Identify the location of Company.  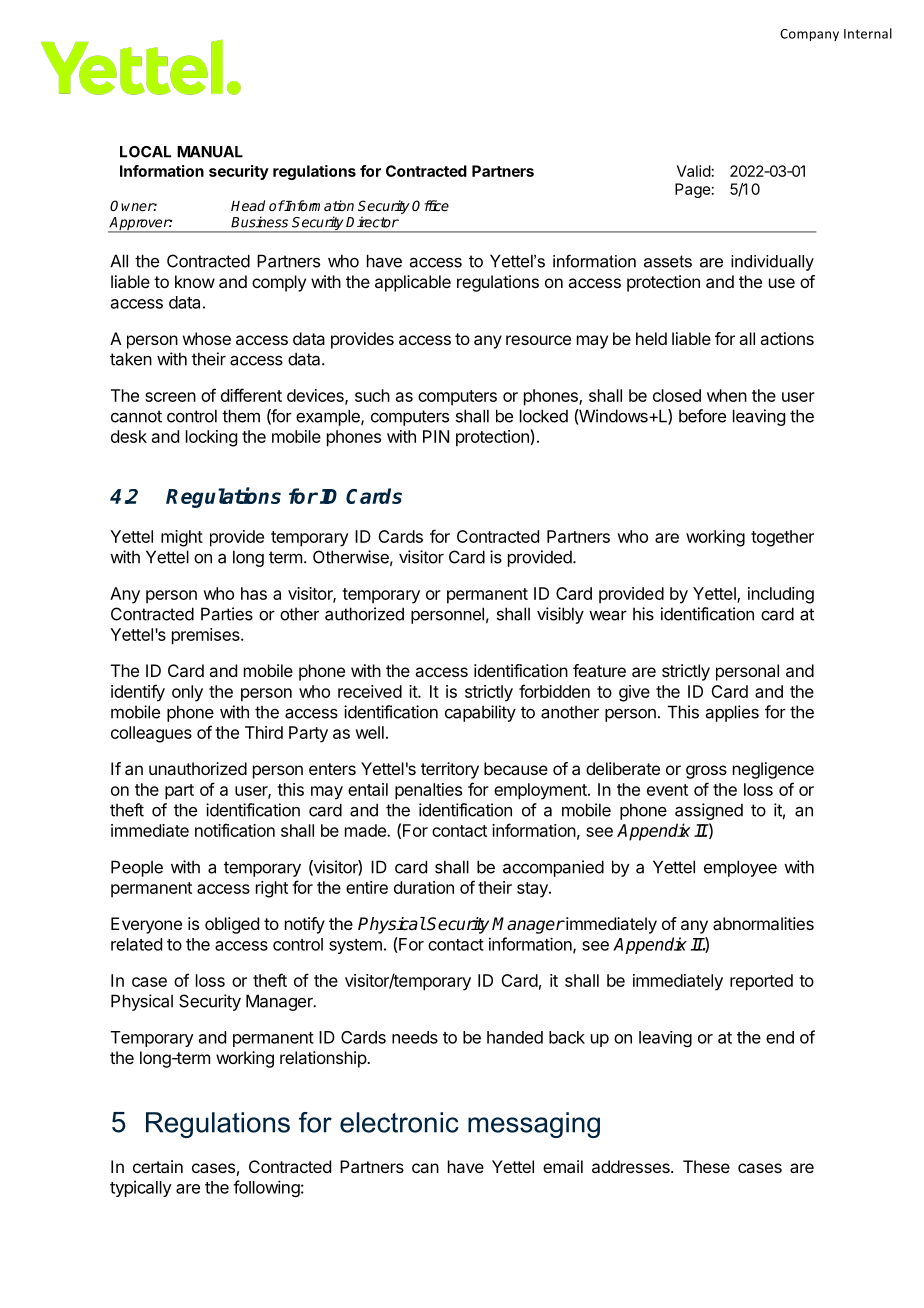
(809, 35).
